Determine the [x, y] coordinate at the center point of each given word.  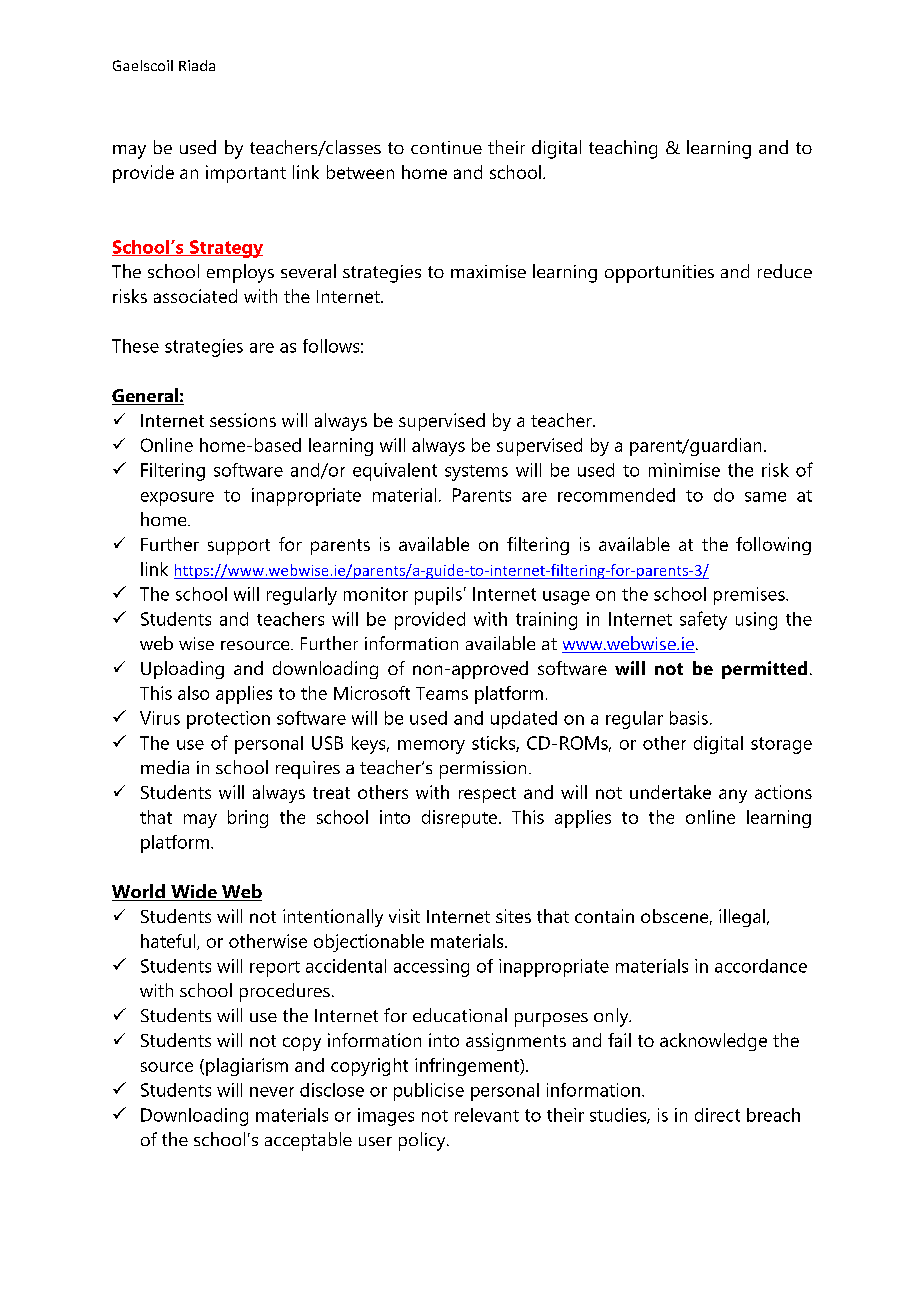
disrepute [461, 819]
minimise [684, 470]
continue [446, 147]
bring [248, 819]
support [239, 547]
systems [476, 473]
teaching [623, 149]
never [272, 1092]
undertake [670, 792]
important [246, 174]
